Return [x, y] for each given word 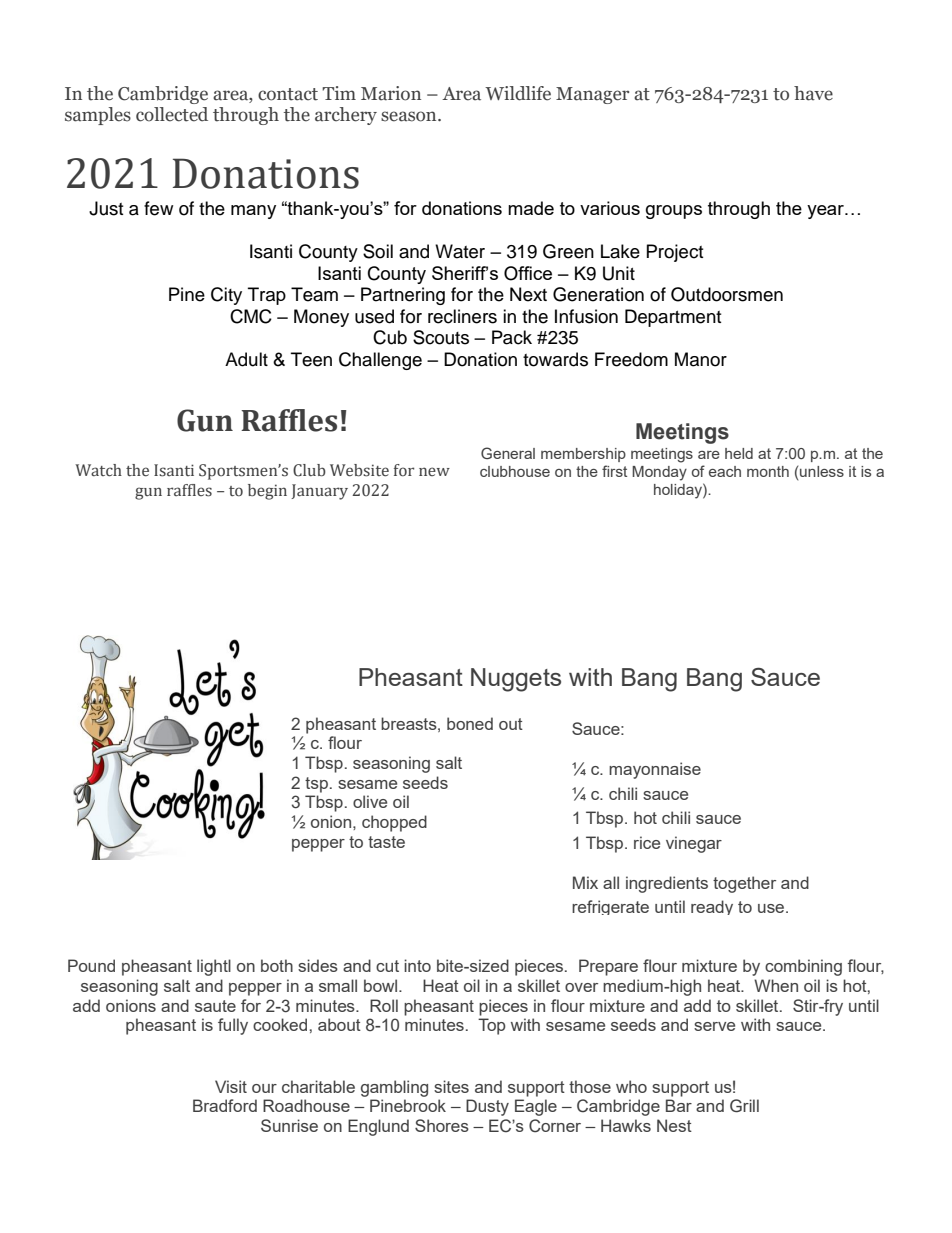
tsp [316, 785]
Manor [701, 359]
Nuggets [516, 680]
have [813, 93]
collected [172, 114]
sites [451, 1086]
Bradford [225, 1105]
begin [267, 492]
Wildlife [518, 93]
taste [386, 842]
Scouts [441, 337]
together [744, 884]
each [725, 471]
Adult [246, 359]
